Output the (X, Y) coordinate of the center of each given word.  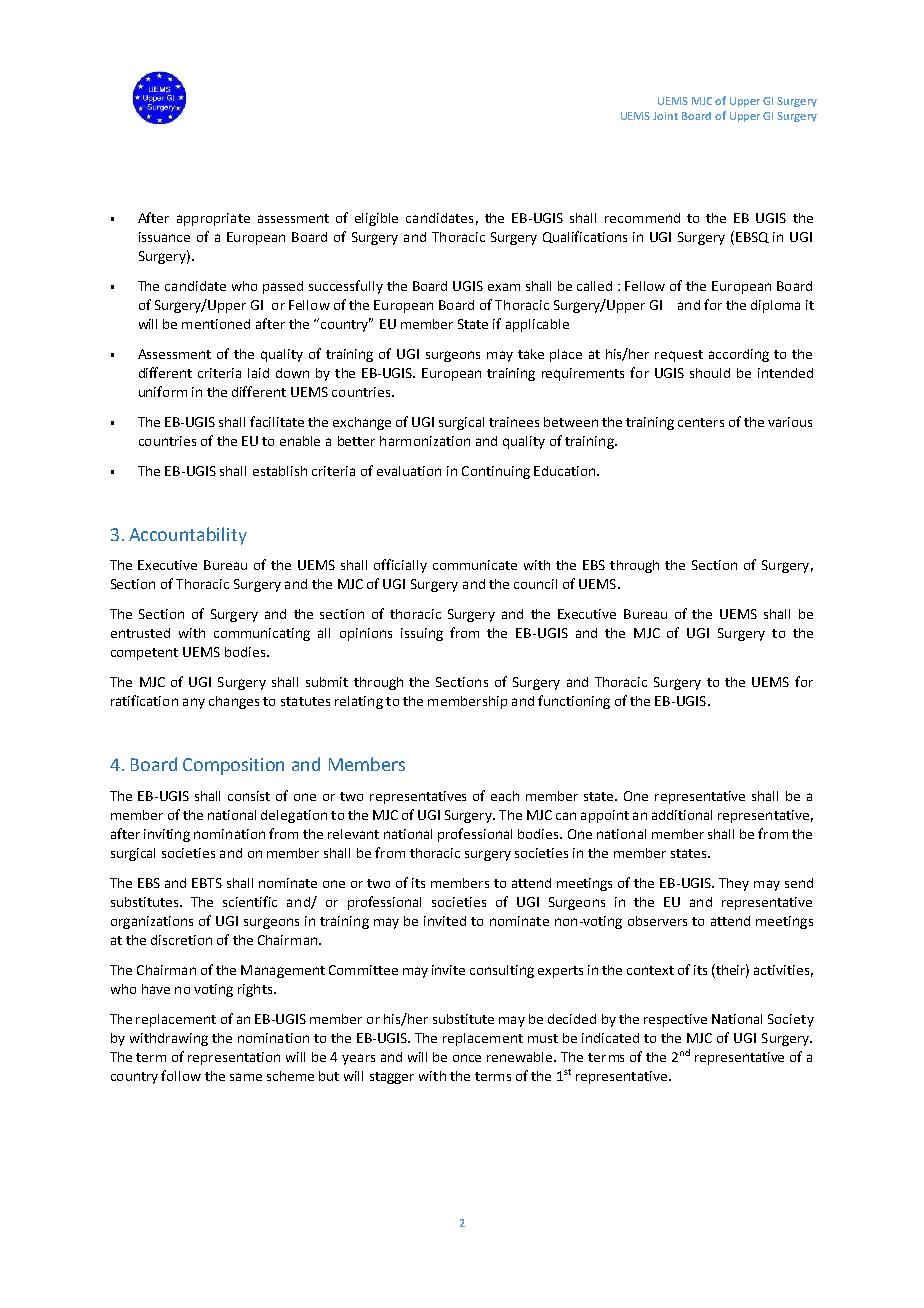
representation (234, 1058)
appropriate (213, 219)
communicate (475, 565)
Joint (665, 116)
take (531, 354)
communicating (262, 634)
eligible (376, 219)
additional (682, 815)
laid (258, 373)
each (505, 796)
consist (249, 796)
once (467, 1058)
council (535, 584)
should (710, 373)
